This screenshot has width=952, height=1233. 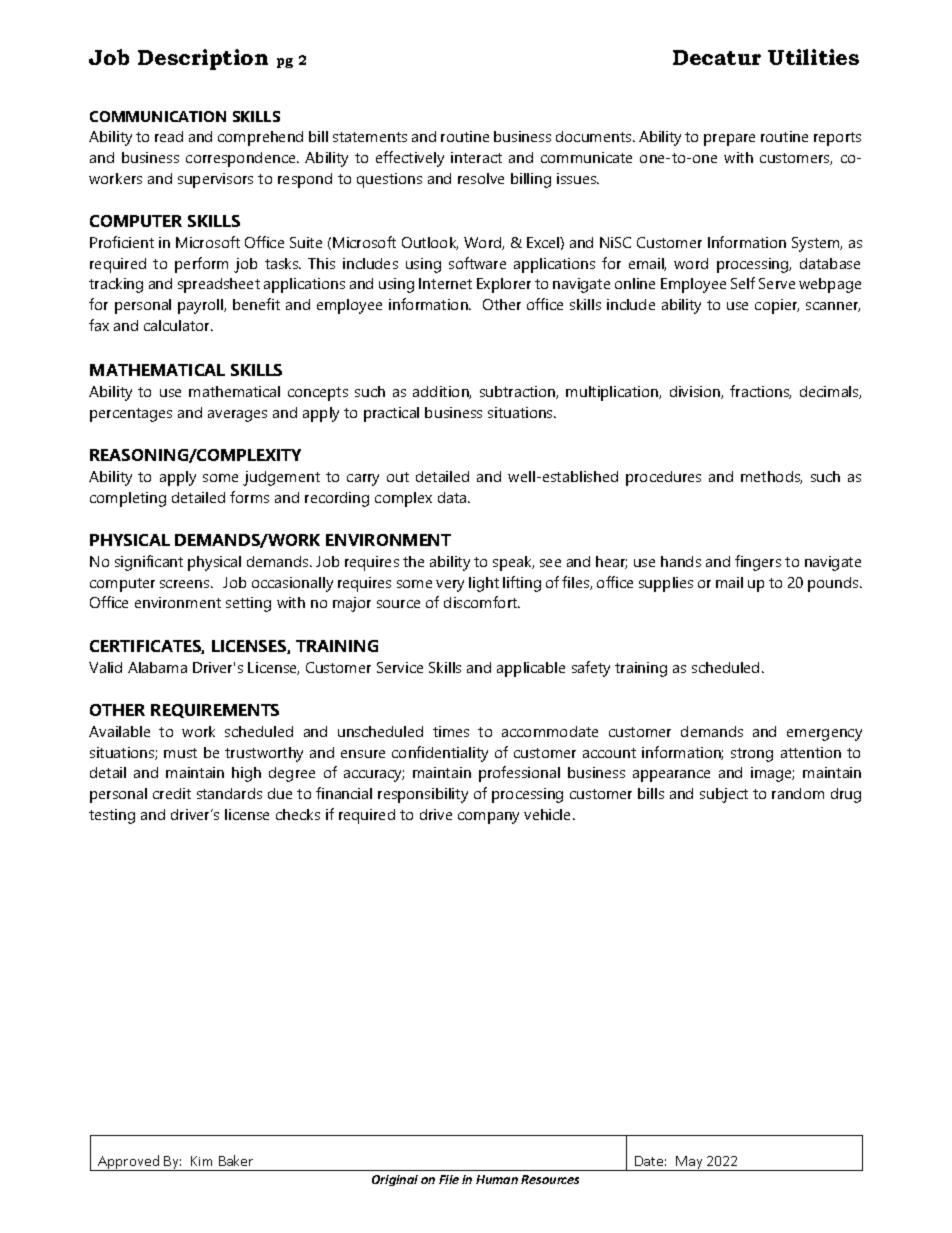 What do you see at coordinates (813, 57) in the screenshot?
I see `Utilities` at bounding box center [813, 57].
